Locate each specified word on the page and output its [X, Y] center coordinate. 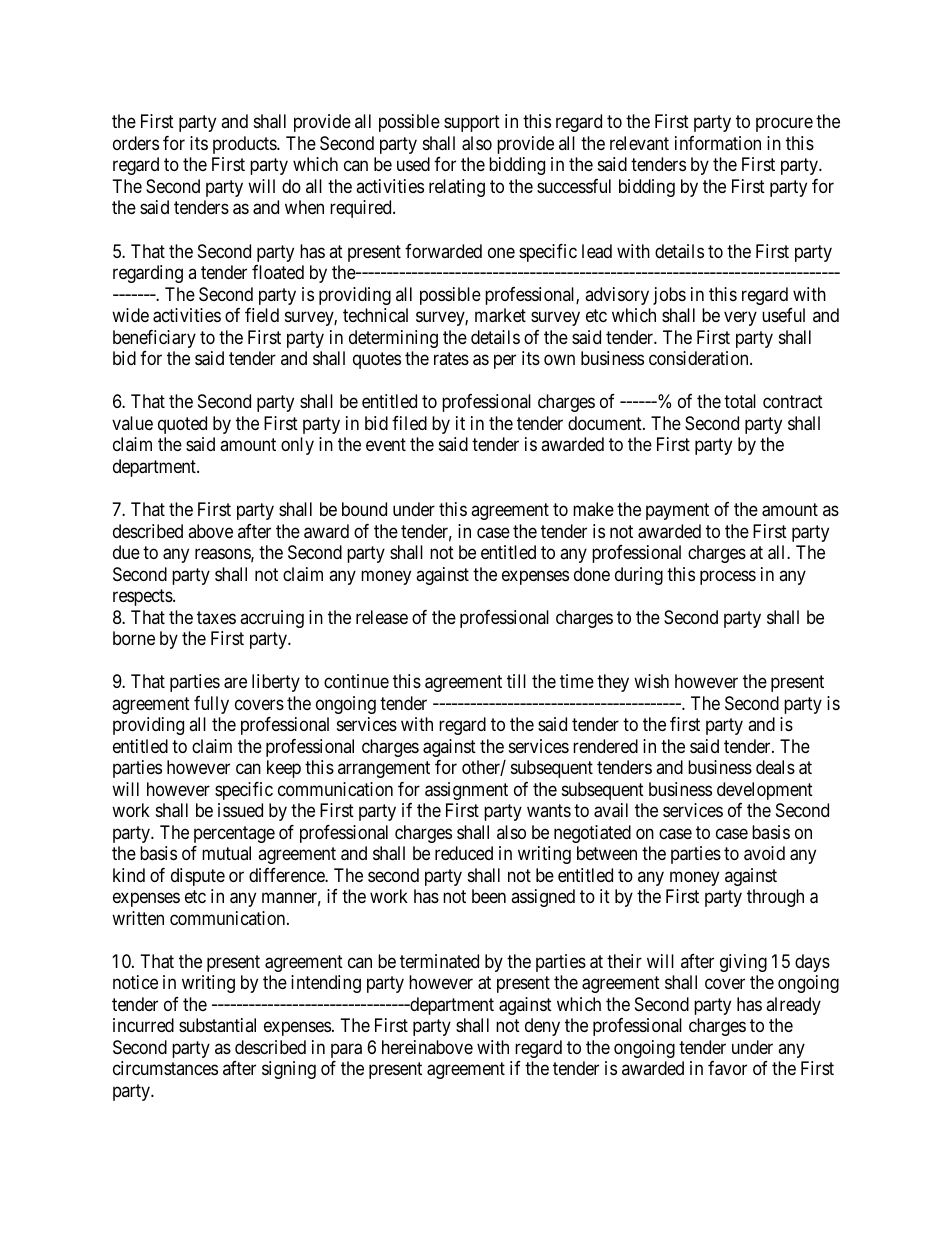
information [718, 143]
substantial [217, 1025]
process [728, 577]
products [245, 145]
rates [451, 358]
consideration [700, 358]
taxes [216, 617]
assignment [466, 791]
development [765, 791]
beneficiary [154, 339]
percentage [234, 834]
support [472, 124]
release [382, 617]
